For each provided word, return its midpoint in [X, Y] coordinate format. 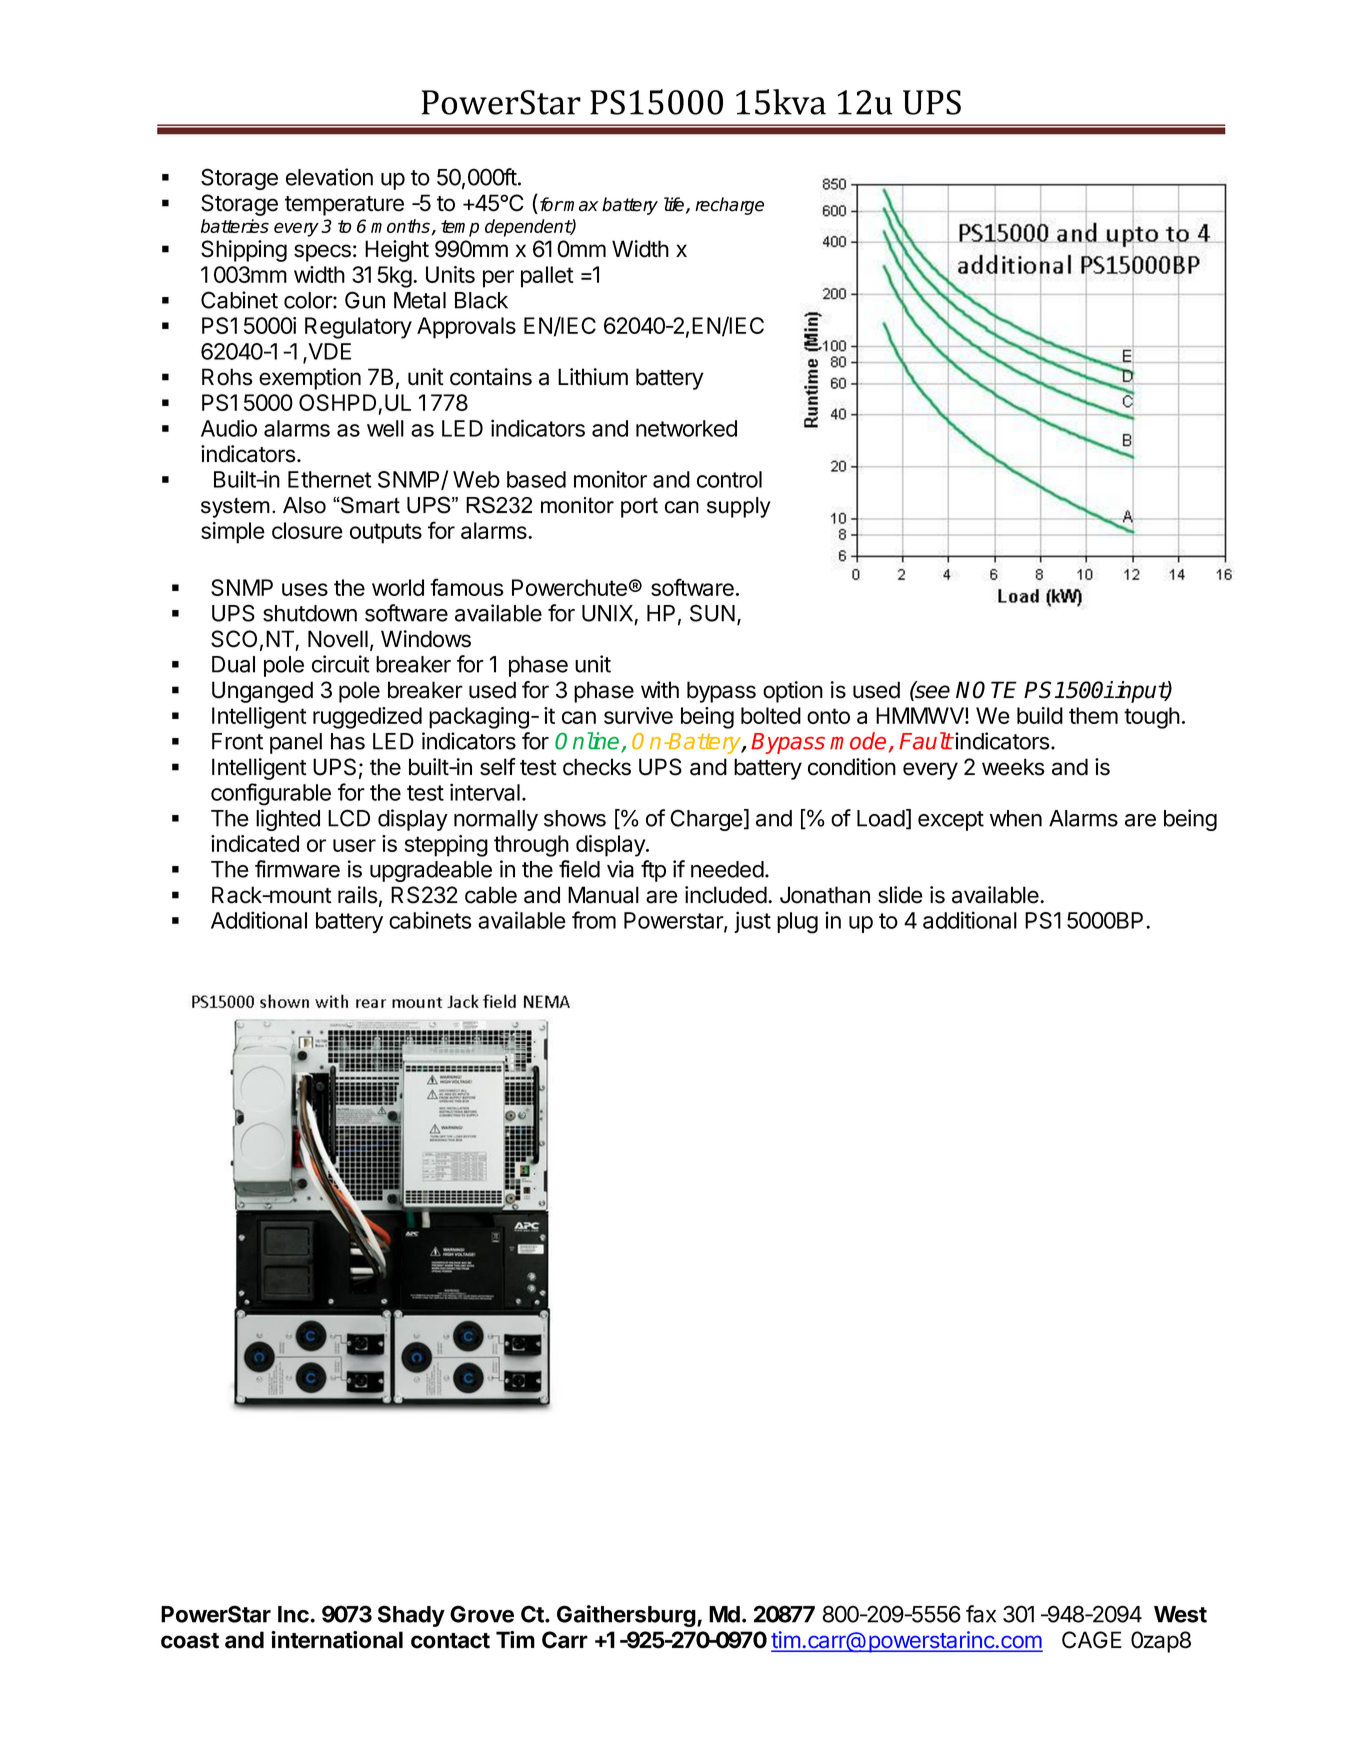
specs [322, 253]
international [337, 1640]
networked [686, 428]
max [580, 206]
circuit [341, 664]
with [660, 690]
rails [358, 895]
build [1040, 715]
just [752, 922]
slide [900, 895]
